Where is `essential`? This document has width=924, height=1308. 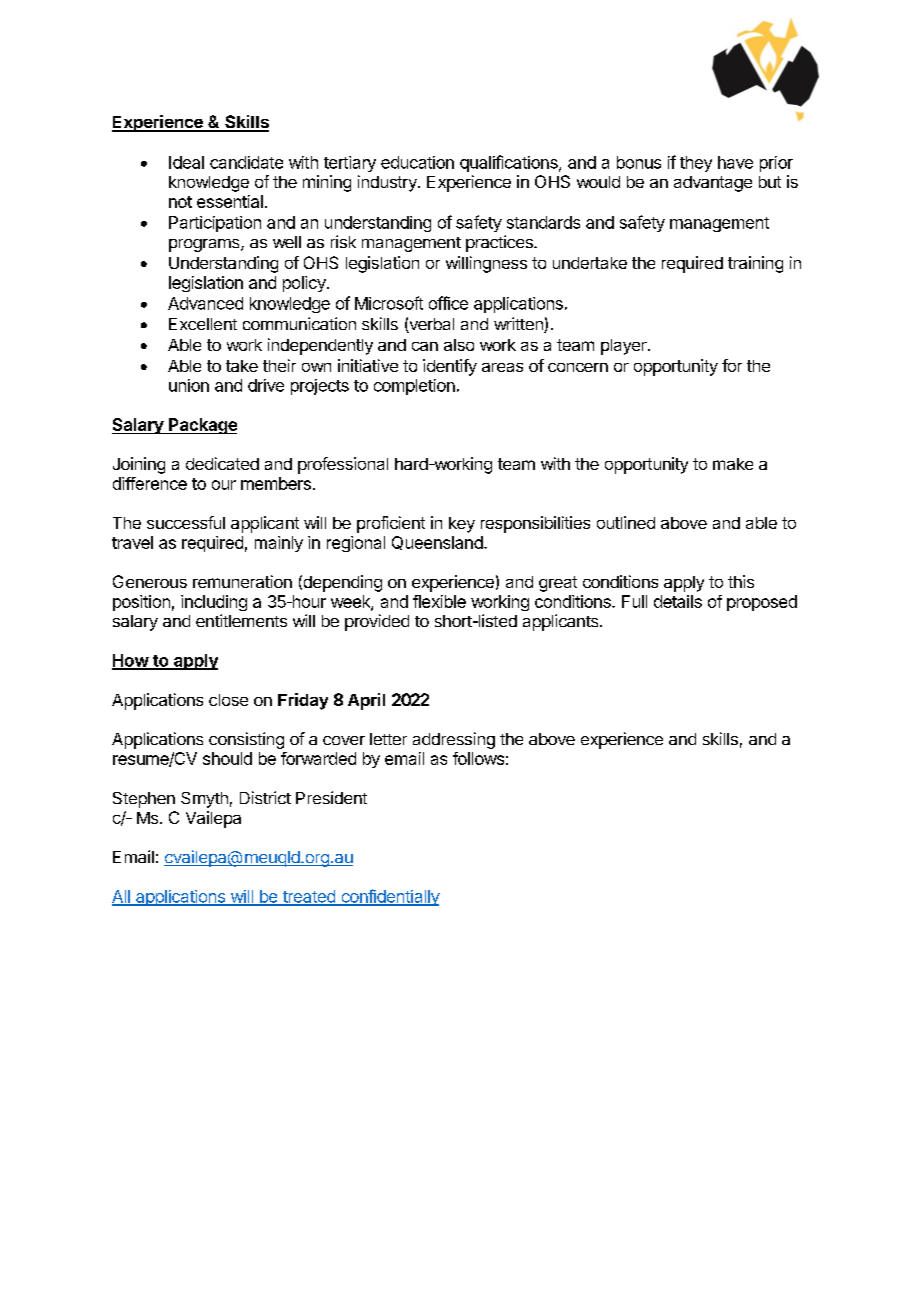
essential is located at coordinates (230, 201).
